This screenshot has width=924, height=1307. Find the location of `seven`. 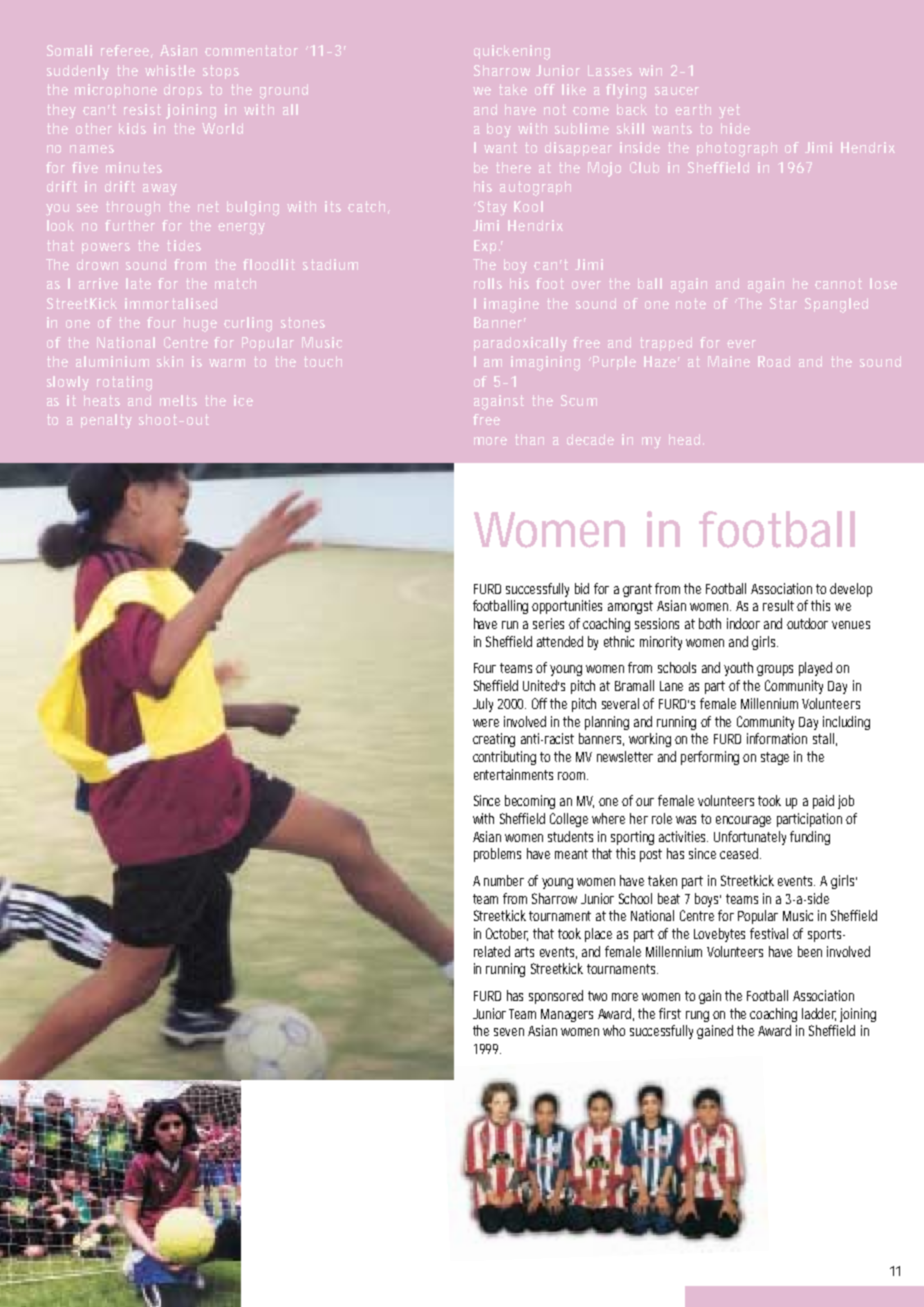

seven is located at coordinates (509, 1032).
